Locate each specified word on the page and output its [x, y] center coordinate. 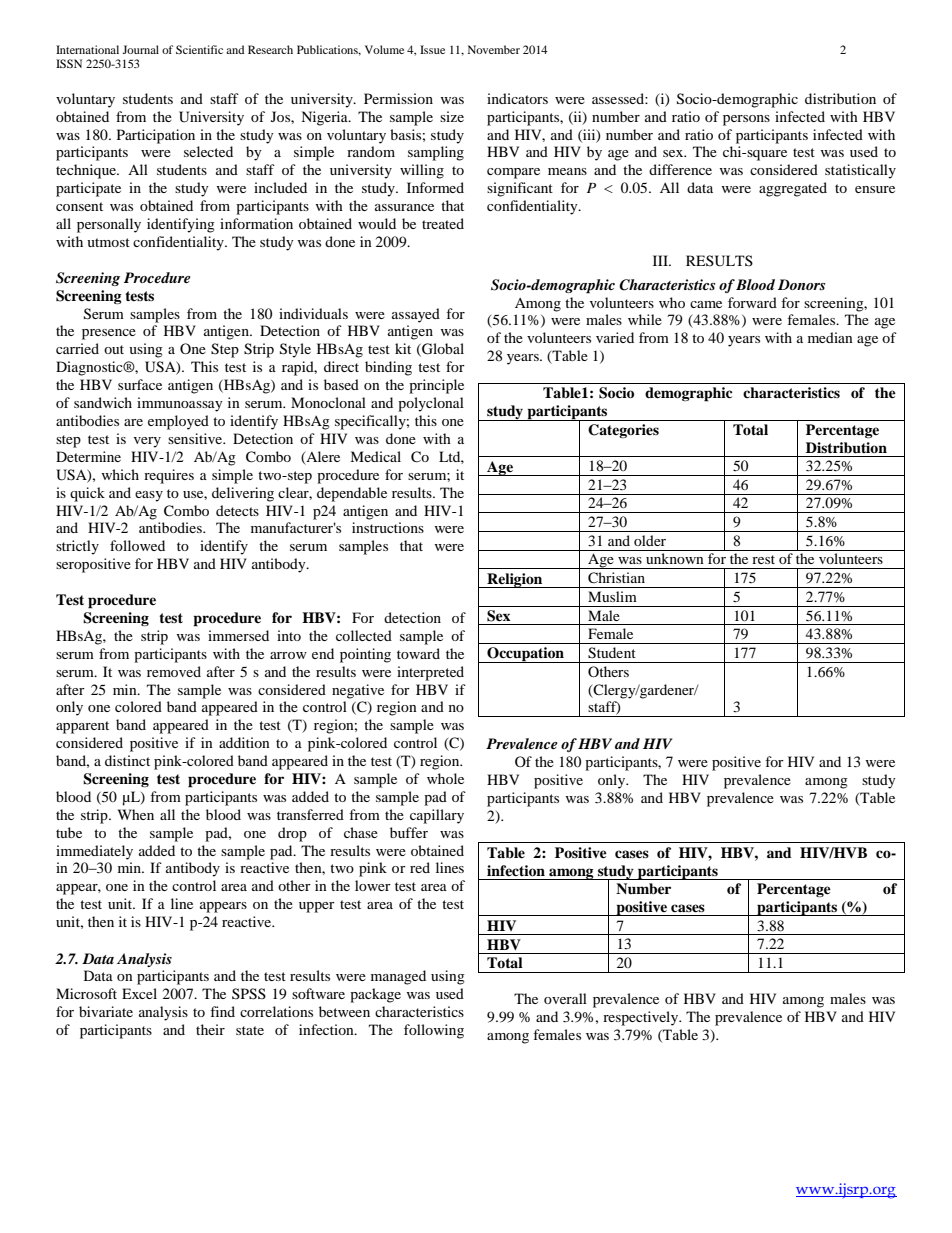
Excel [139, 993]
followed [137, 545]
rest [763, 559]
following [434, 1031]
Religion [515, 580]
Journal [140, 49]
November [494, 49]
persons [746, 120]
